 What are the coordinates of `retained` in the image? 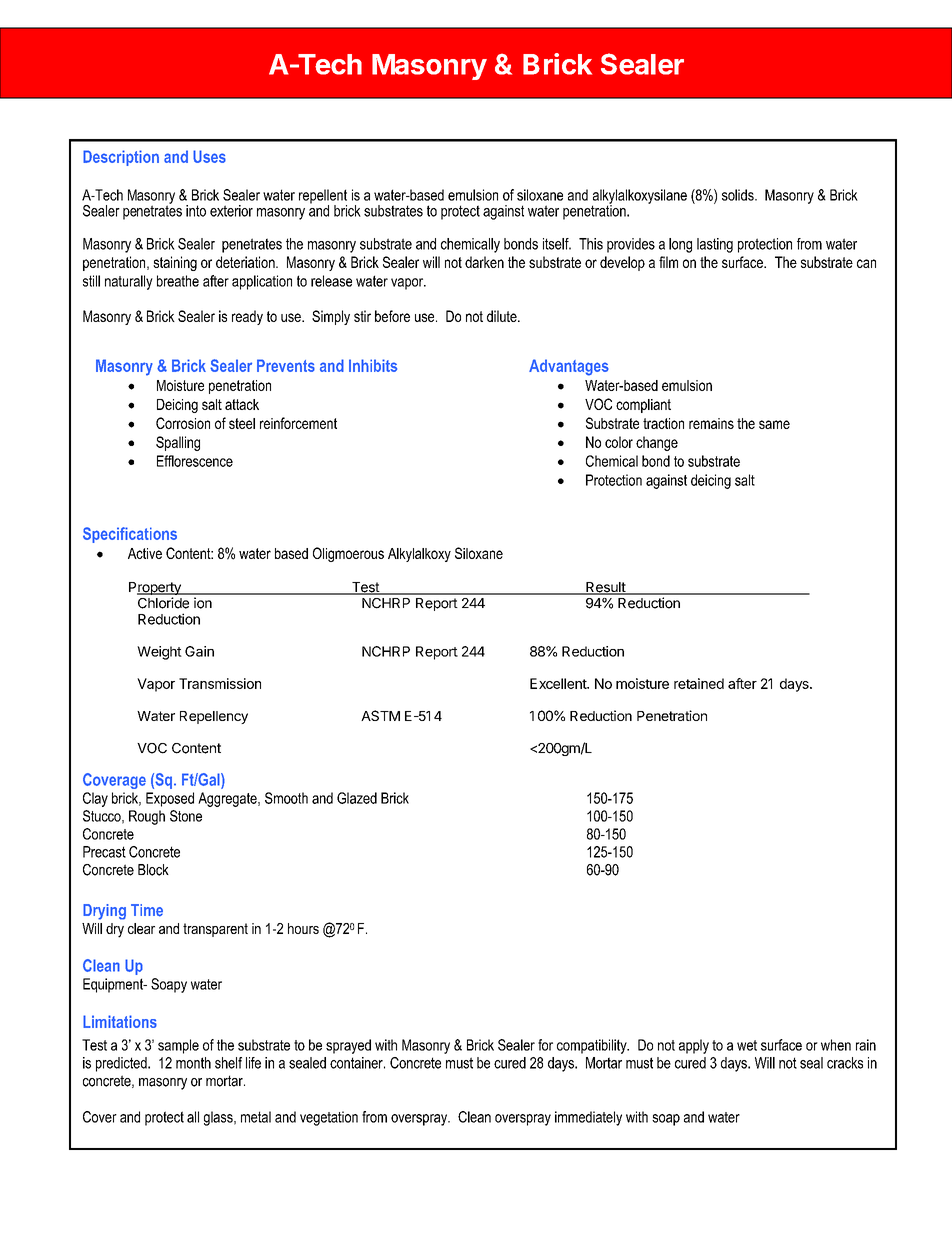 It's located at (699, 683).
